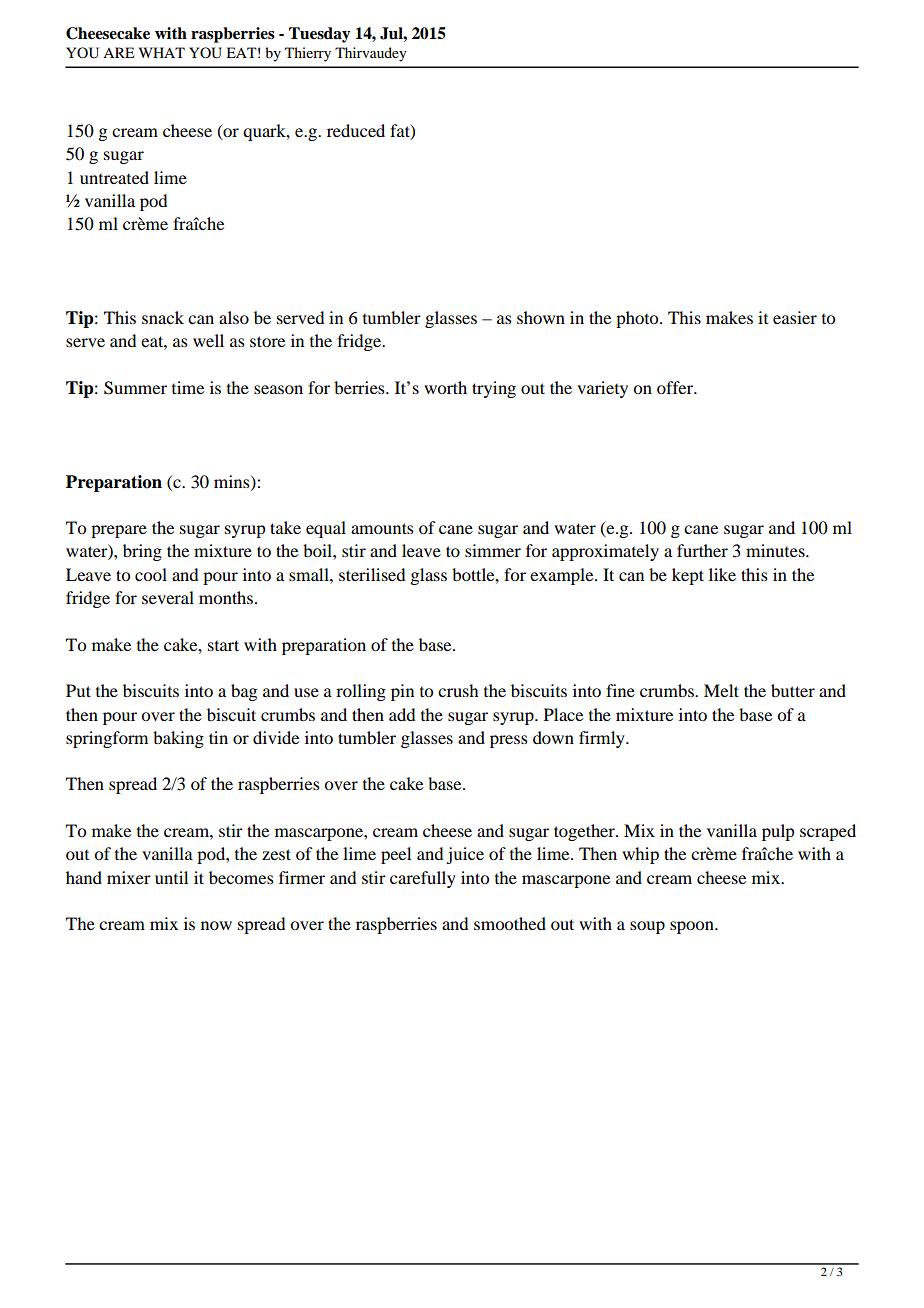  I want to click on amounts, so click(382, 528).
